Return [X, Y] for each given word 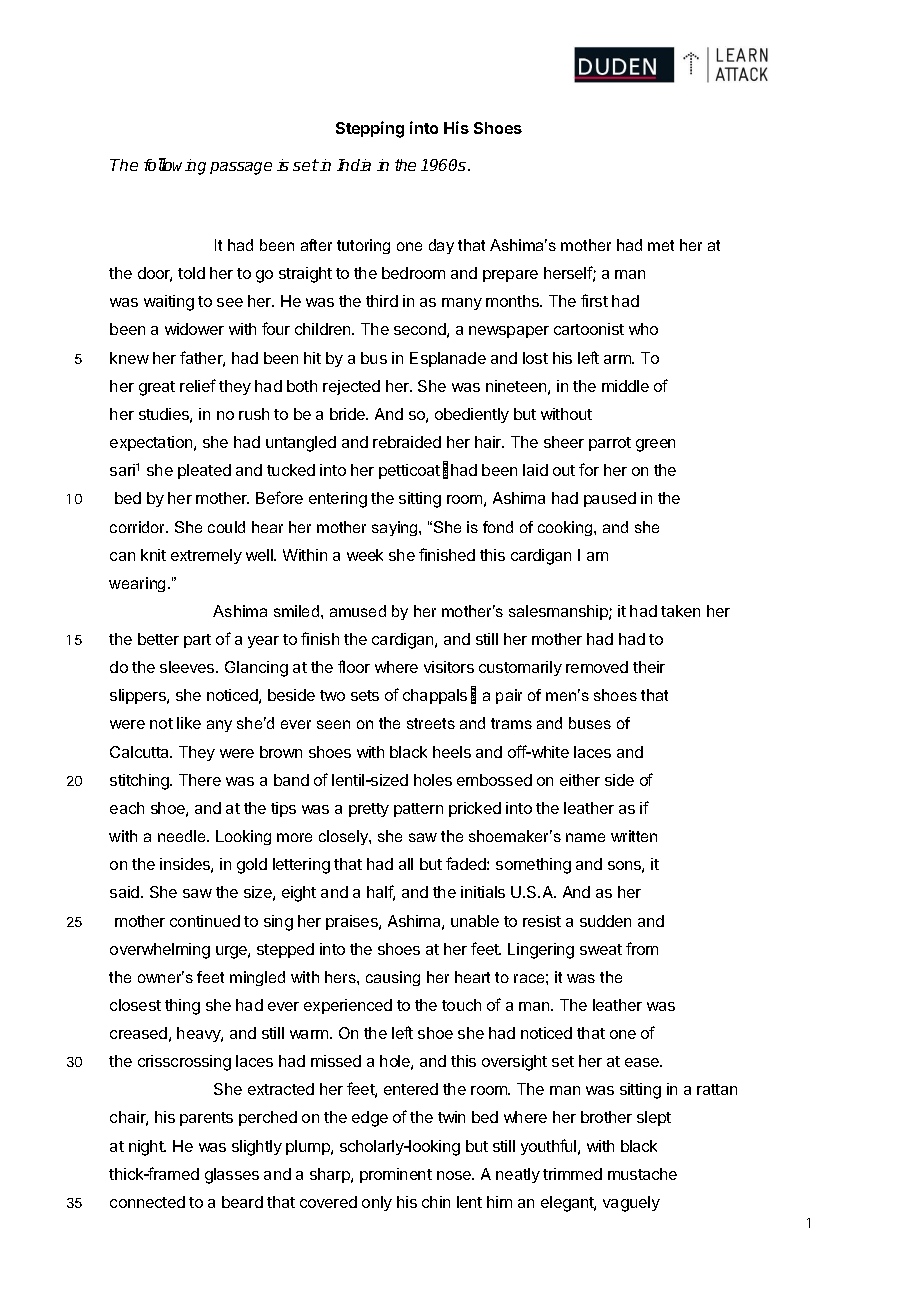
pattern [418, 810]
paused [610, 499]
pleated [204, 471]
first [594, 300]
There [200, 780]
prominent [396, 1175]
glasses [232, 1176]
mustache [642, 1174]
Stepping [370, 129]
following [175, 166]
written [634, 836]
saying [396, 528]
